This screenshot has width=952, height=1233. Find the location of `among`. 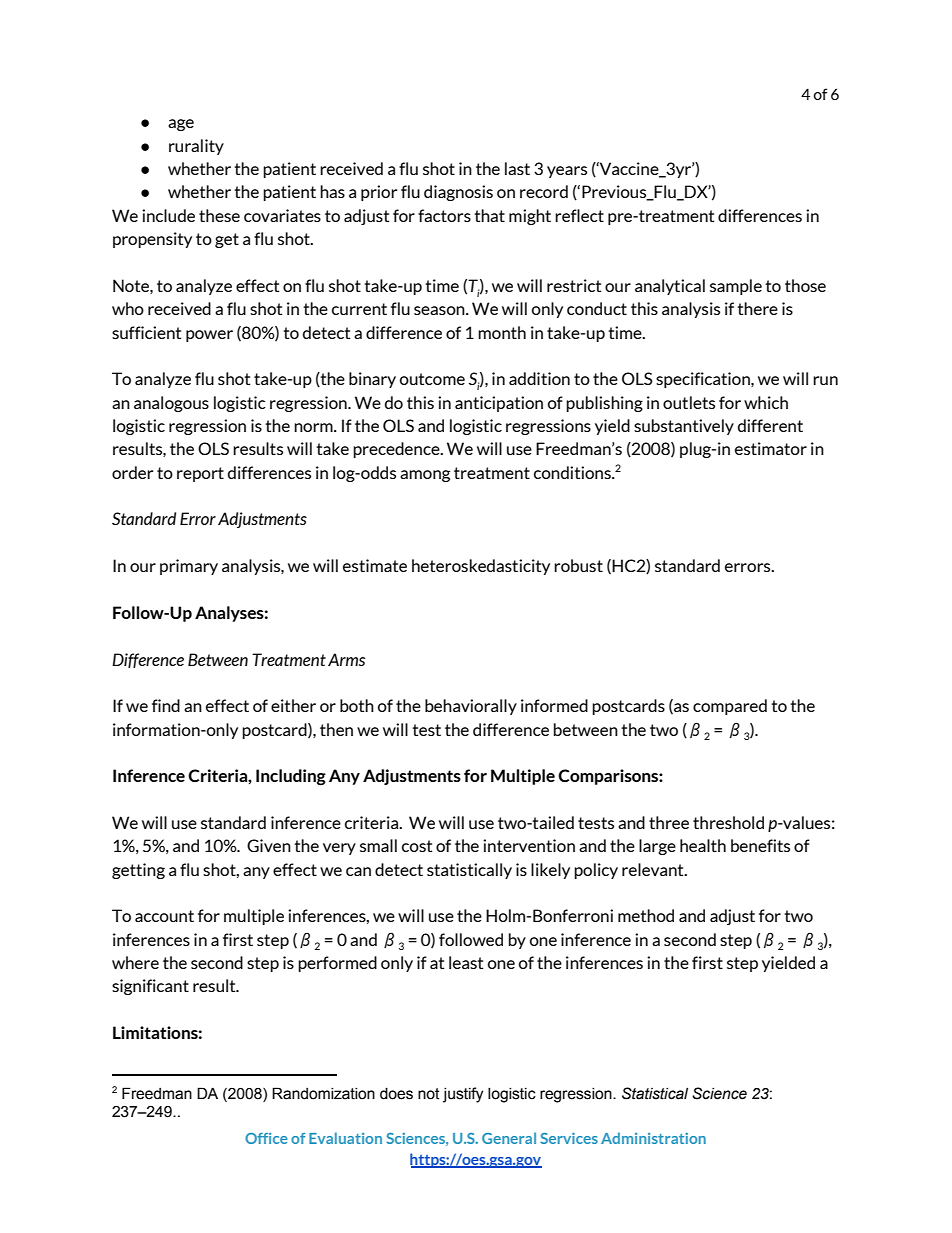

among is located at coordinates (425, 476).
